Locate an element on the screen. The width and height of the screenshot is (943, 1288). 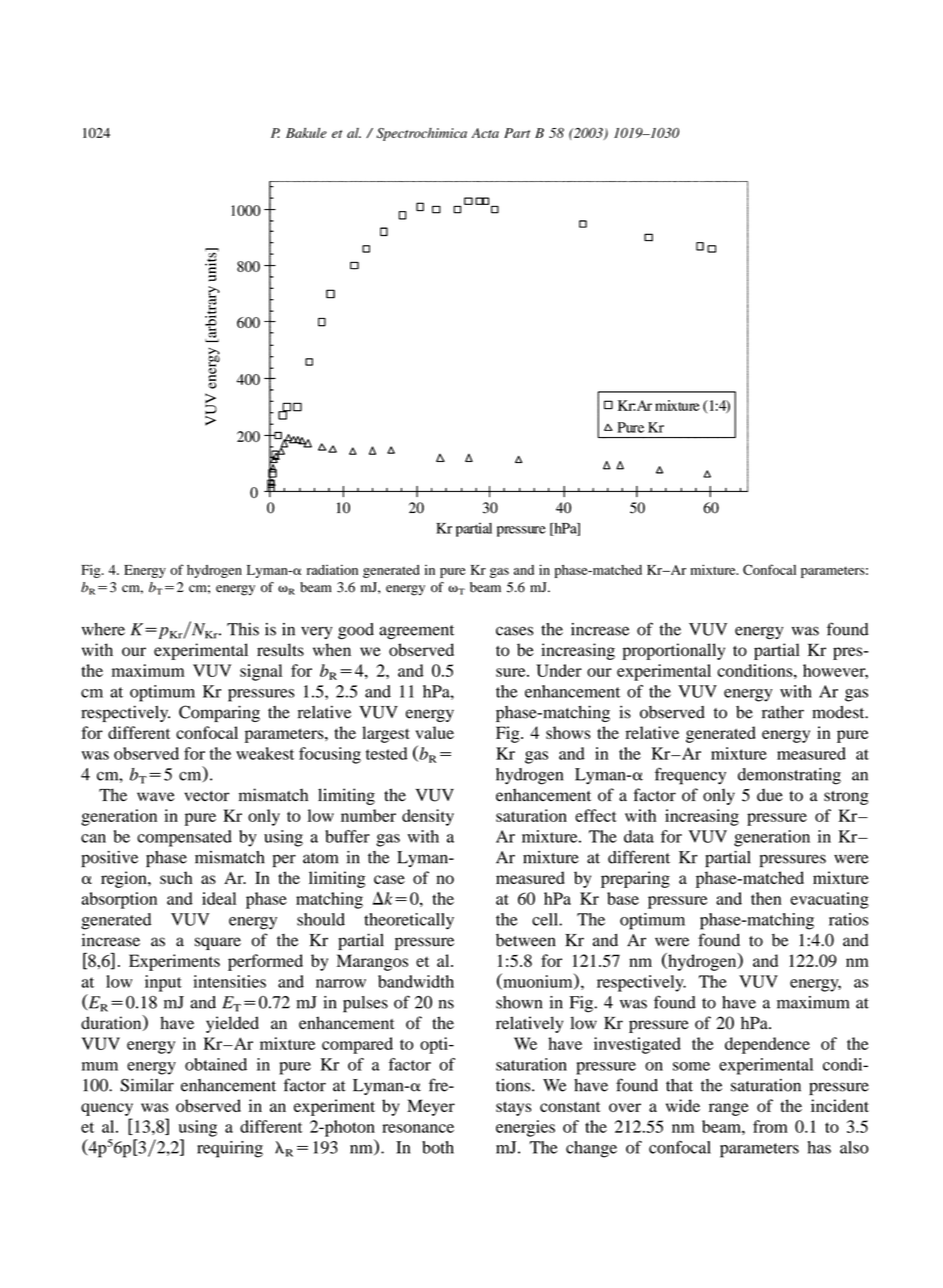
theoretically is located at coordinates (409, 921).
